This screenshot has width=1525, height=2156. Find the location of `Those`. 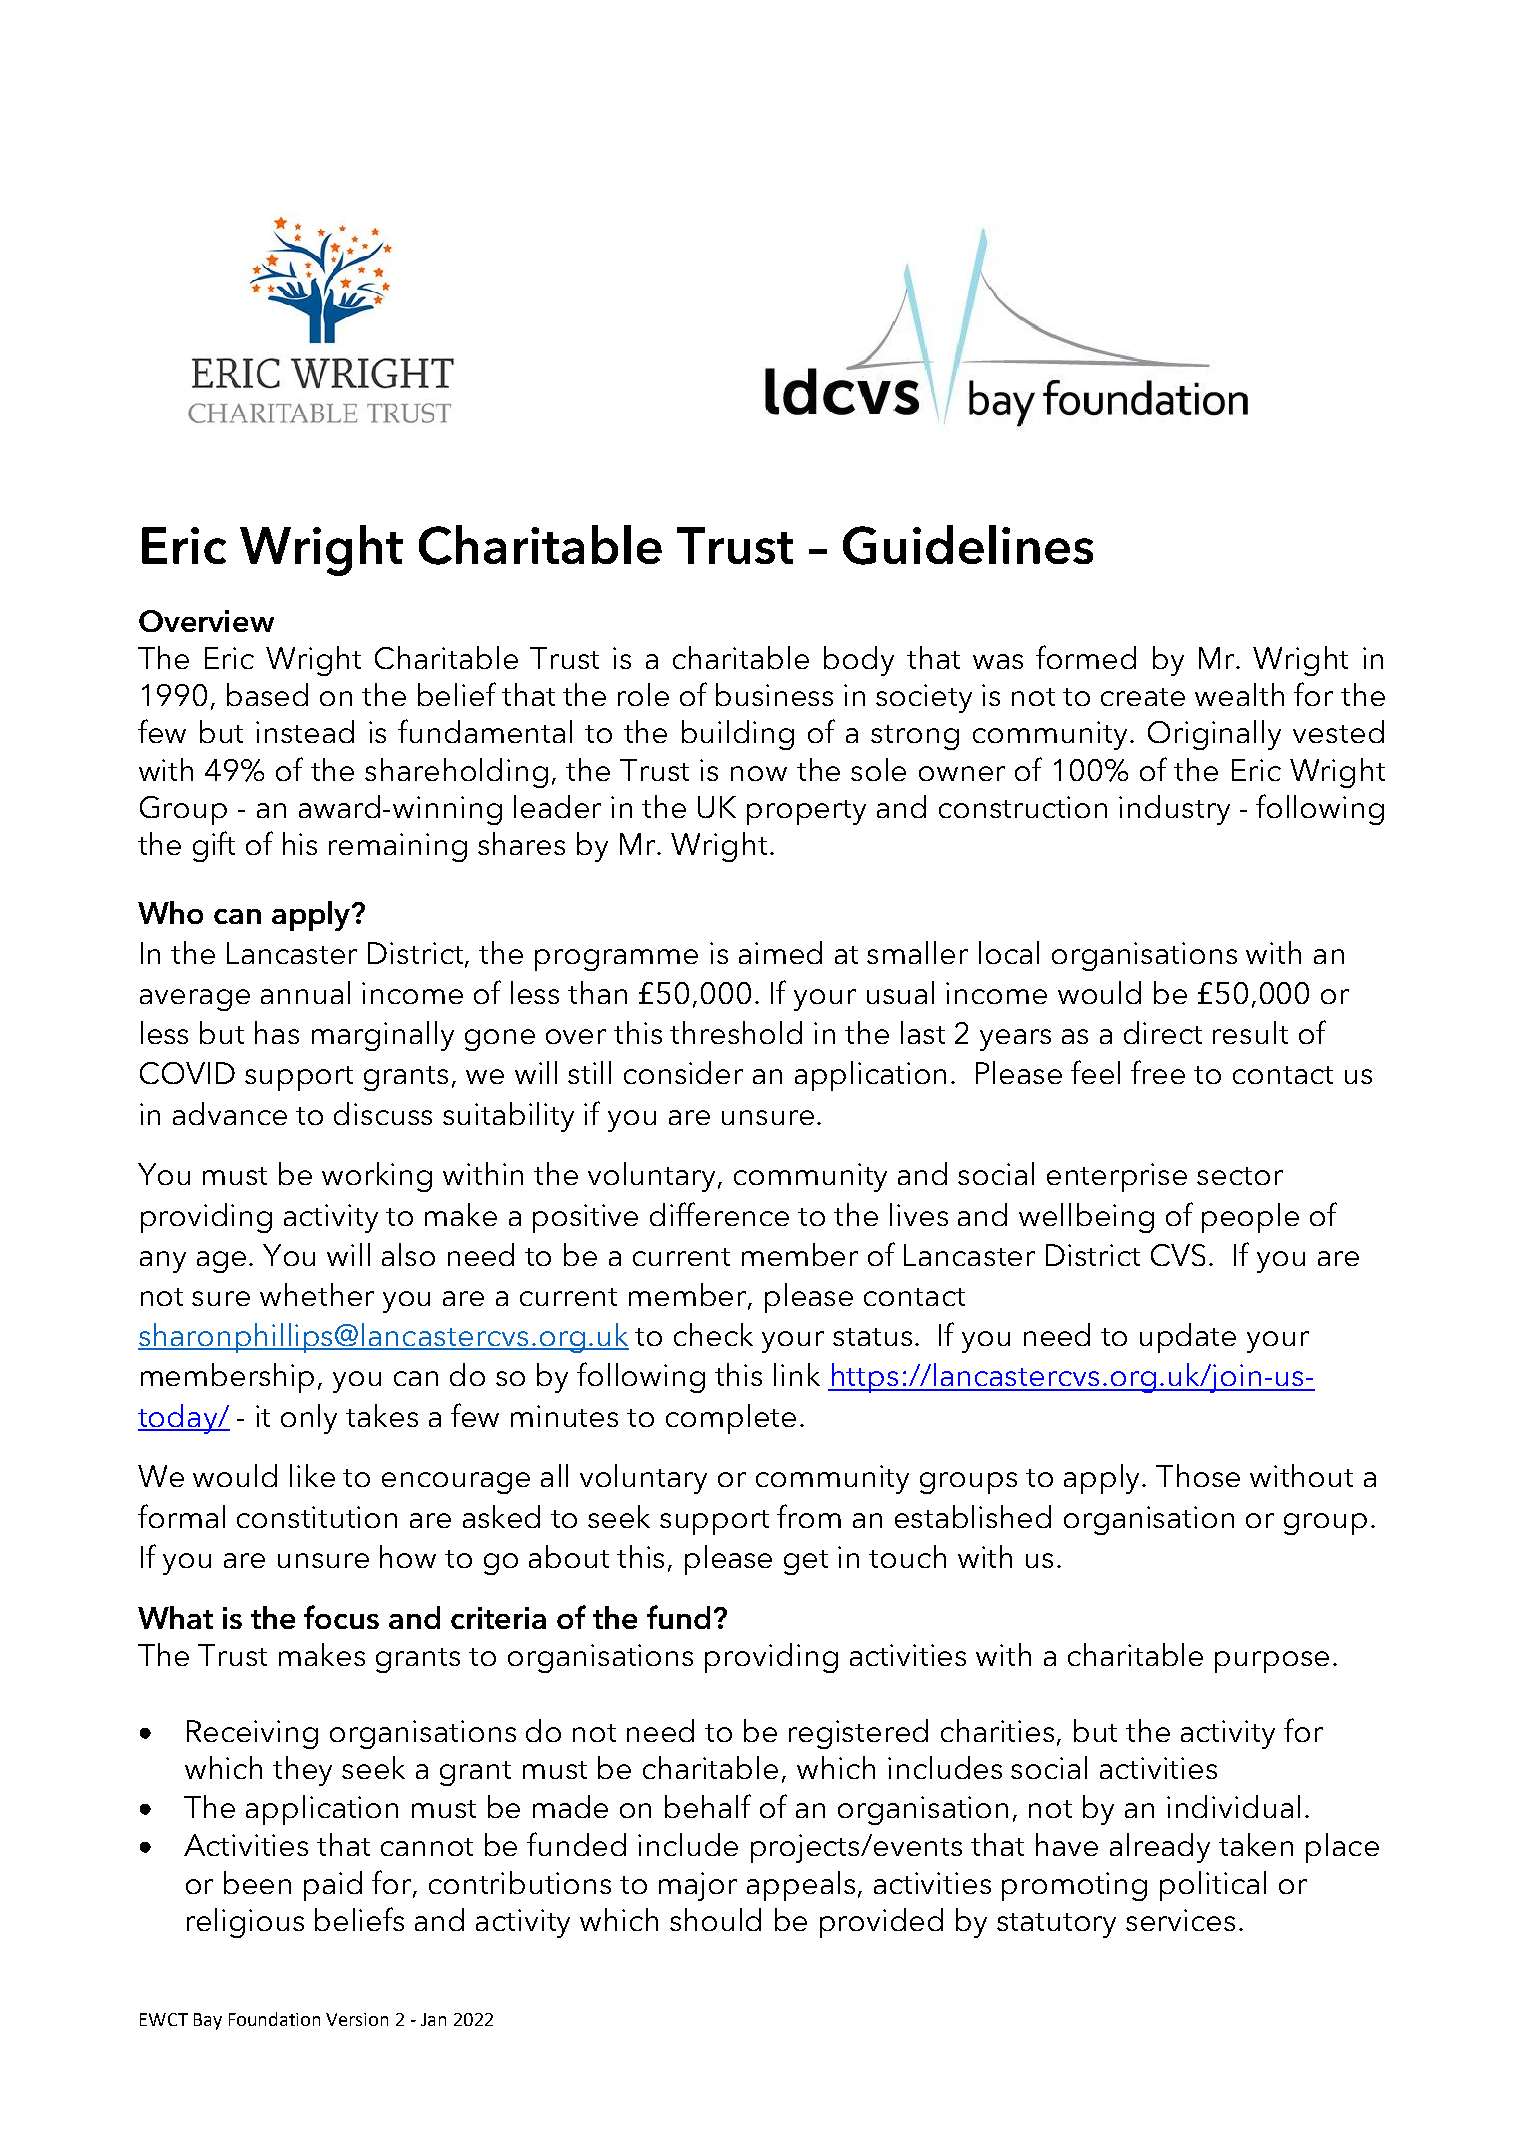

Those is located at coordinates (1198, 1475).
